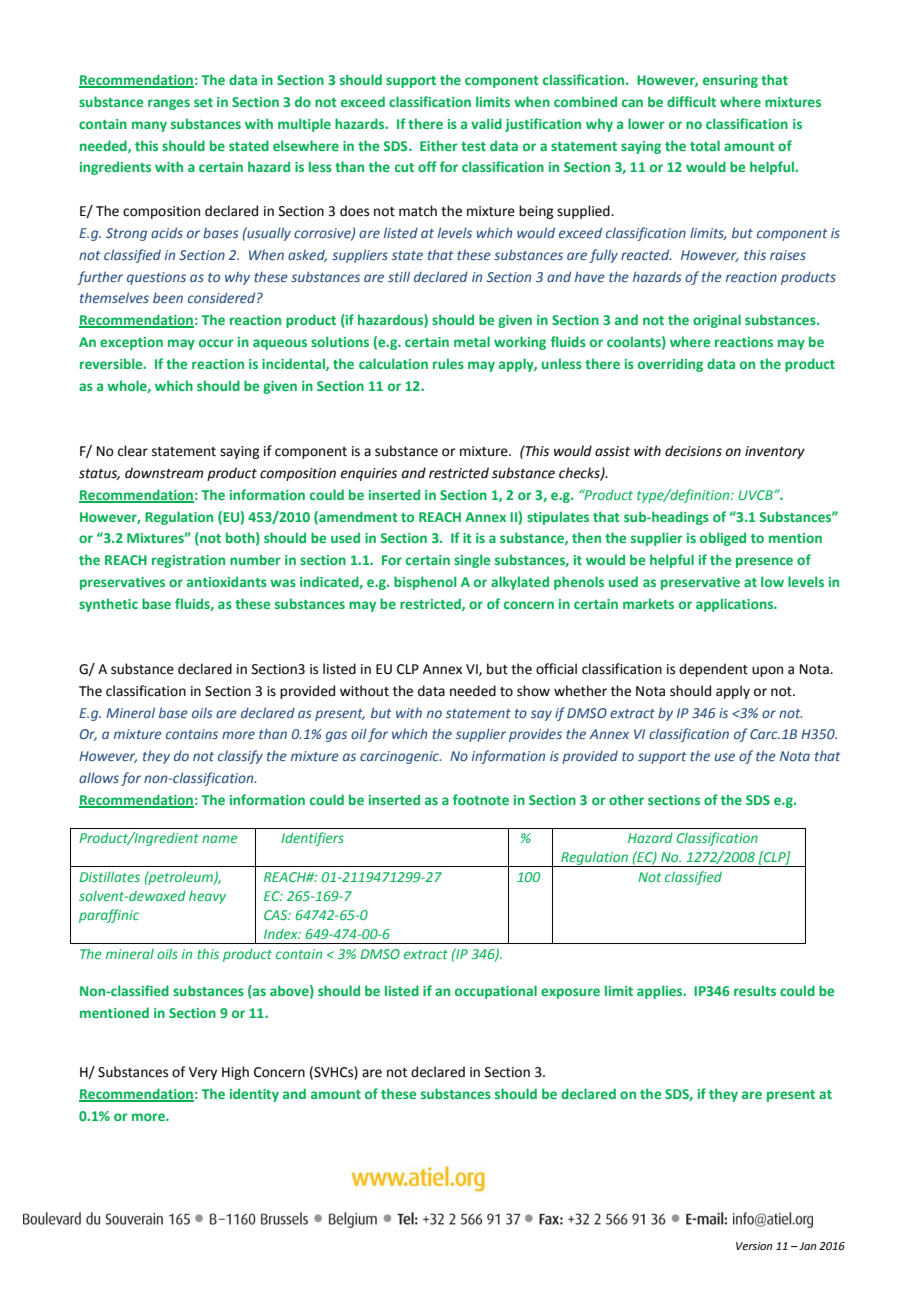 Image resolution: width=924 pixels, height=1308 pixels. I want to click on name, so click(220, 839).
